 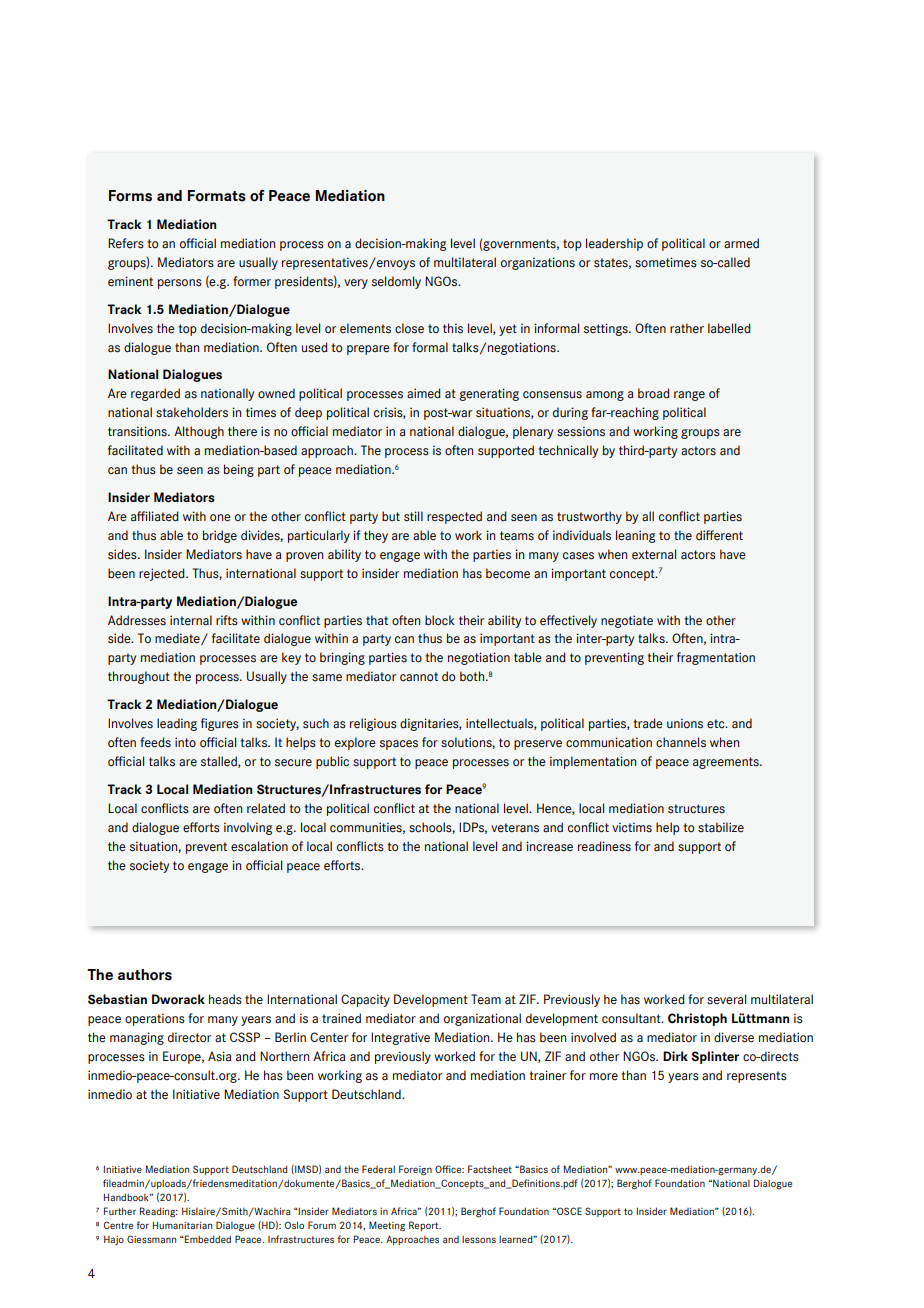 I want to click on veterans, so click(x=515, y=828).
